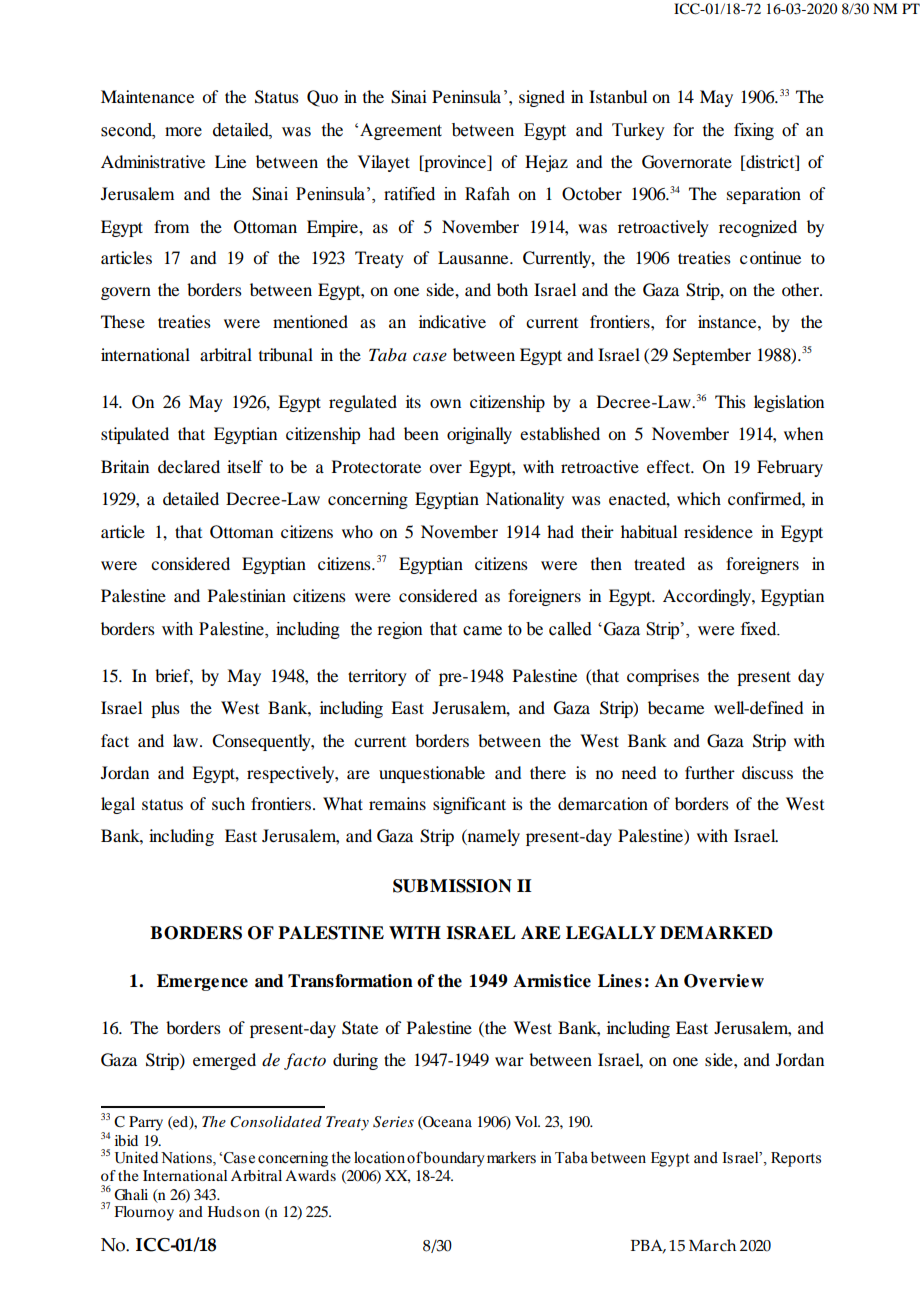  What do you see at coordinates (165, 709) in the screenshot?
I see `plus` at bounding box center [165, 709].
